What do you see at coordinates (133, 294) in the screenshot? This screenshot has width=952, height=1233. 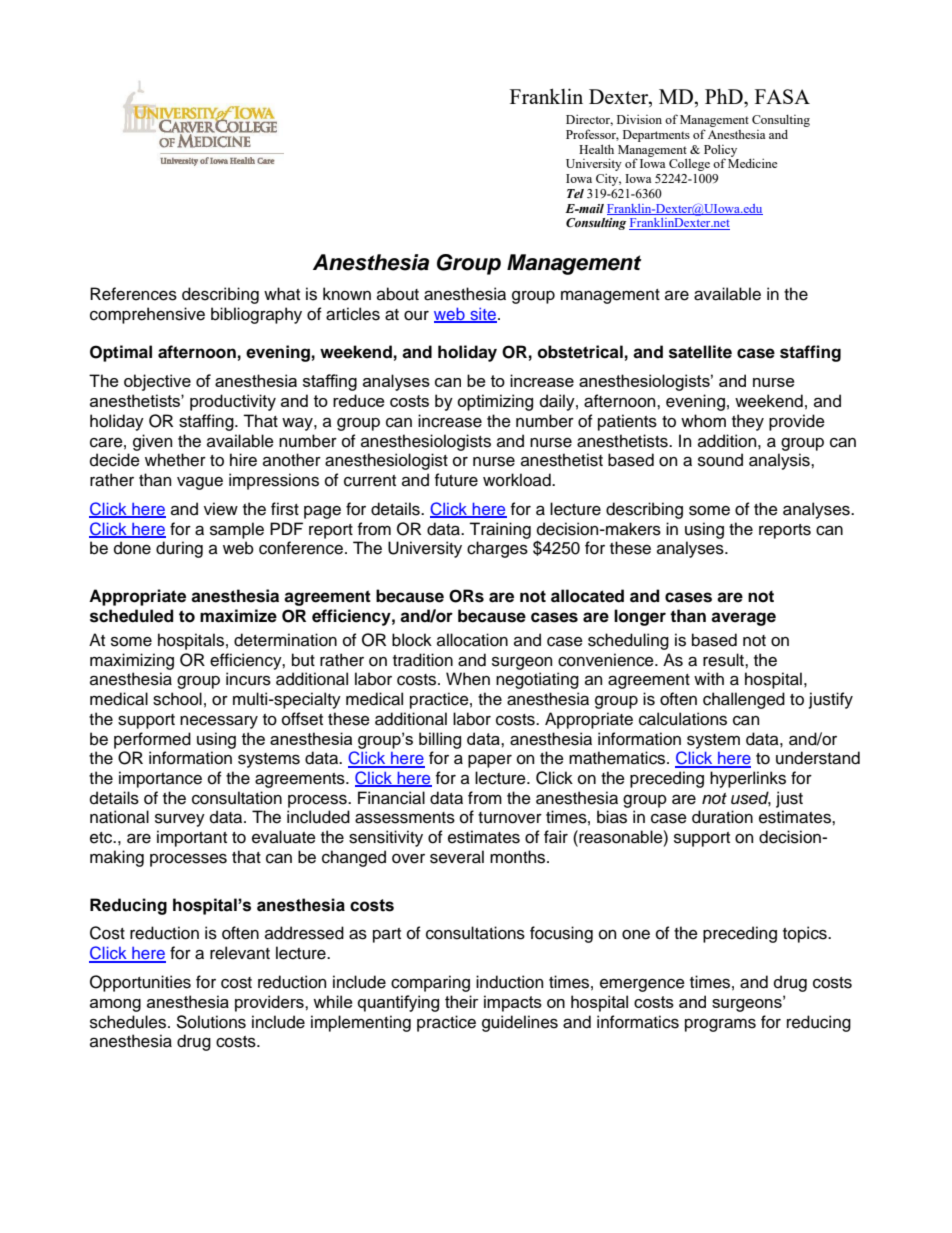 I see `References` at bounding box center [133, 294].
